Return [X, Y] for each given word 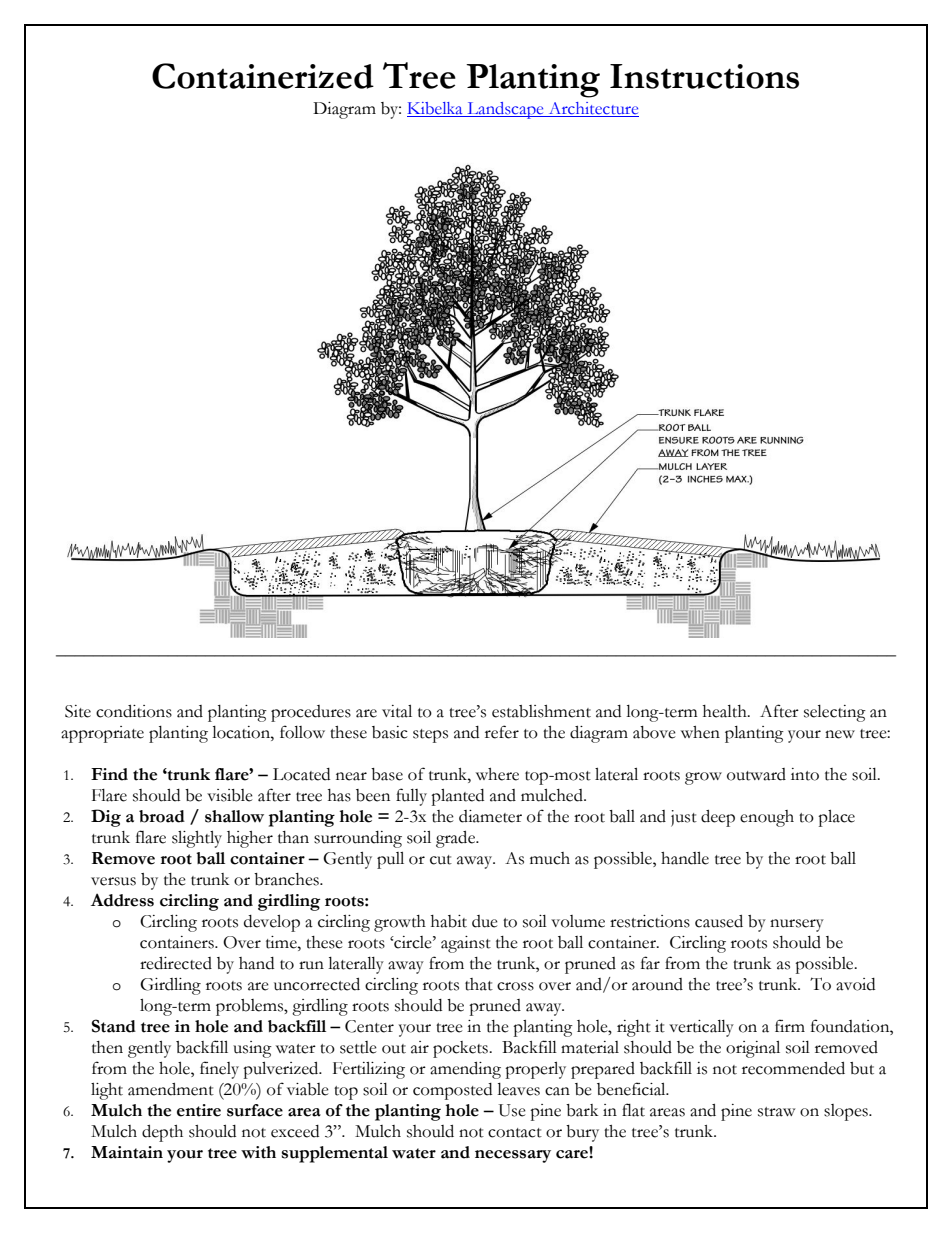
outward [756, 774]
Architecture [592, 109]
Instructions [704, 76]
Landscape [505, 110]
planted [457, 797]
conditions [134, 711]
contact [515, 1133]
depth [162, 1133]
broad [162, 816]
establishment [541, 711]
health [726, 711]
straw [776, 1112]
